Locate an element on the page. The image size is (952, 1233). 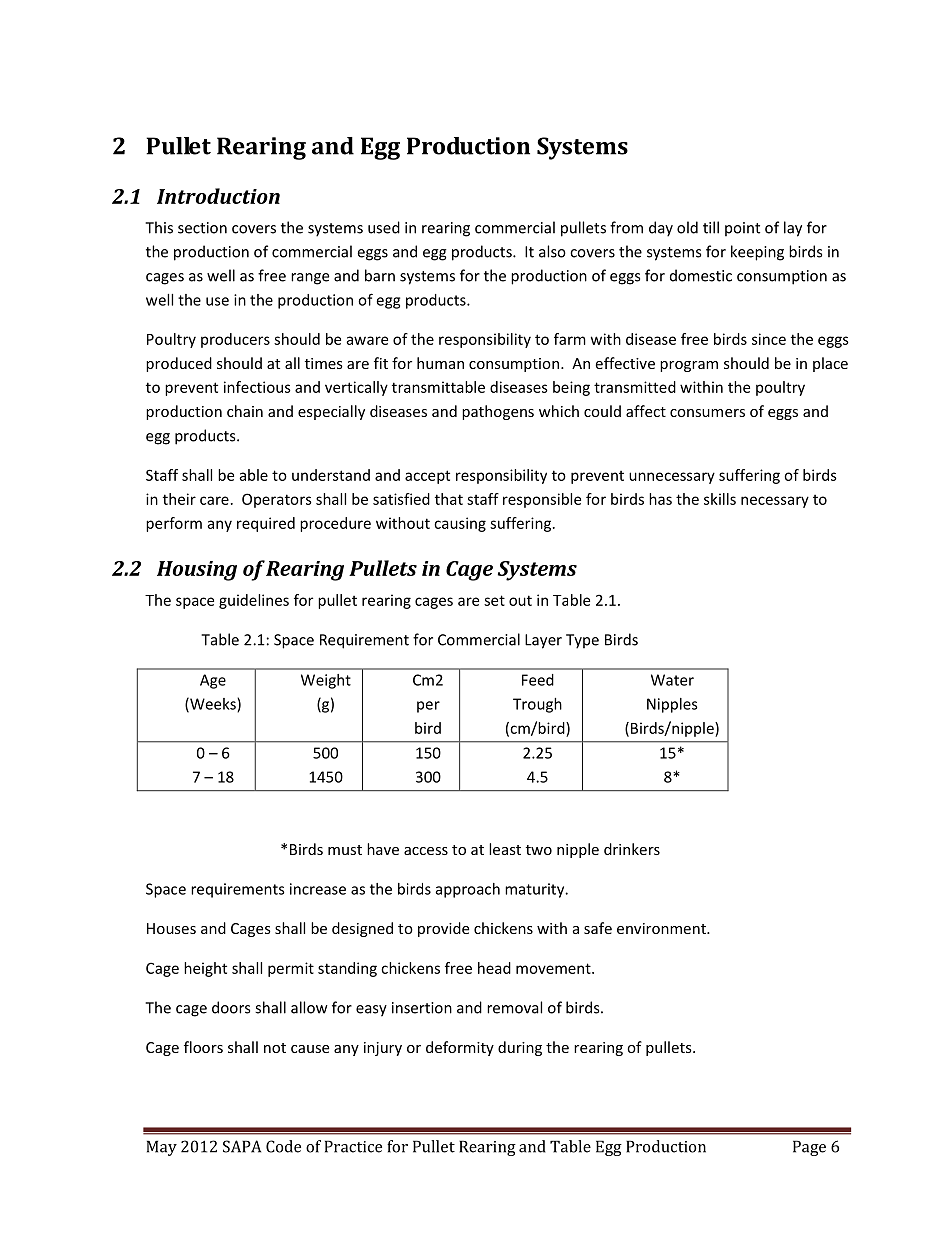
consumers is located at coordinates (707, 413).
